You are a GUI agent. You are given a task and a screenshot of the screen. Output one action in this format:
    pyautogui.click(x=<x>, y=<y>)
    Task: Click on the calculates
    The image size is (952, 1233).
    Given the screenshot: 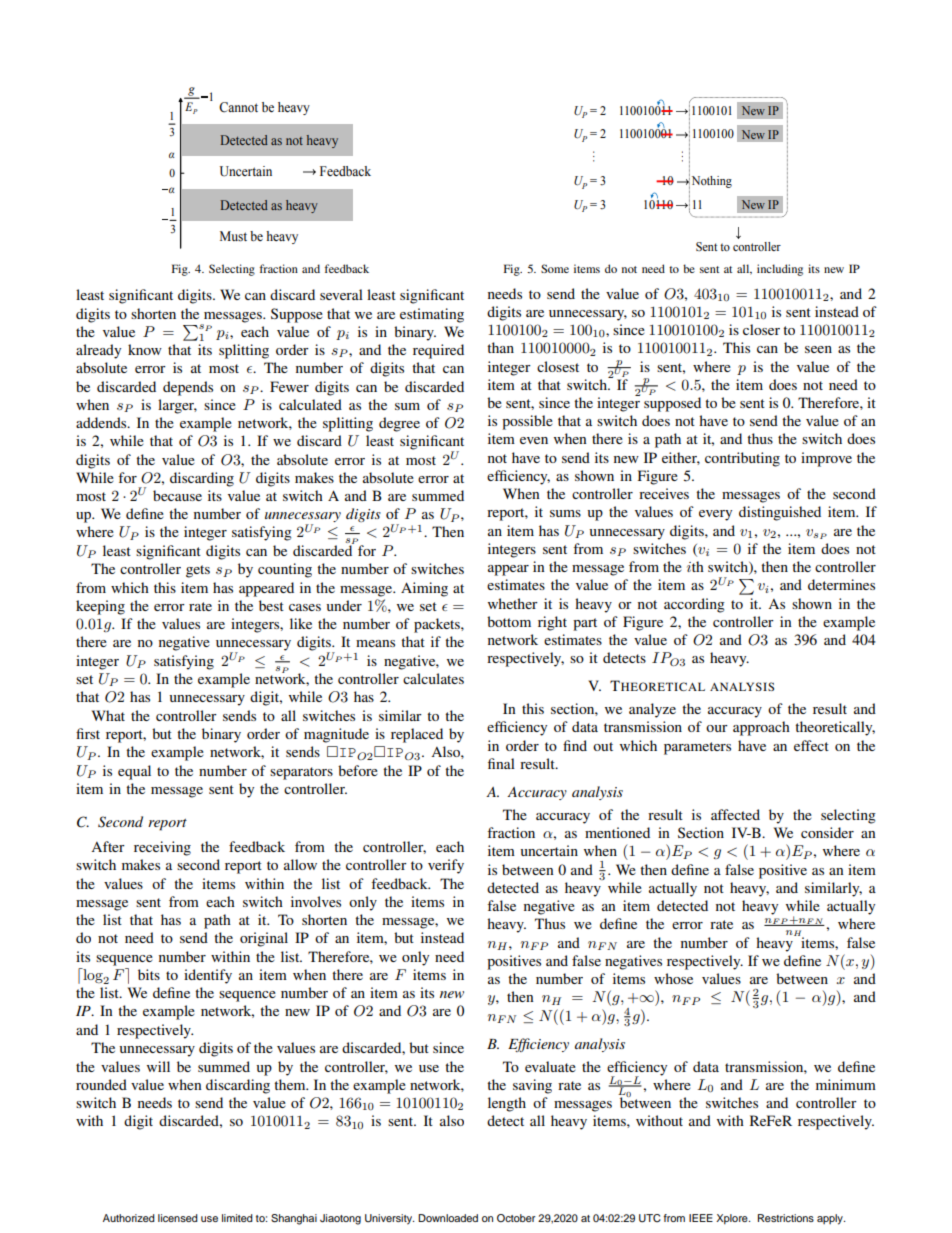 What is the action you would take?
    pyautogui.click(x=433, y=678)
